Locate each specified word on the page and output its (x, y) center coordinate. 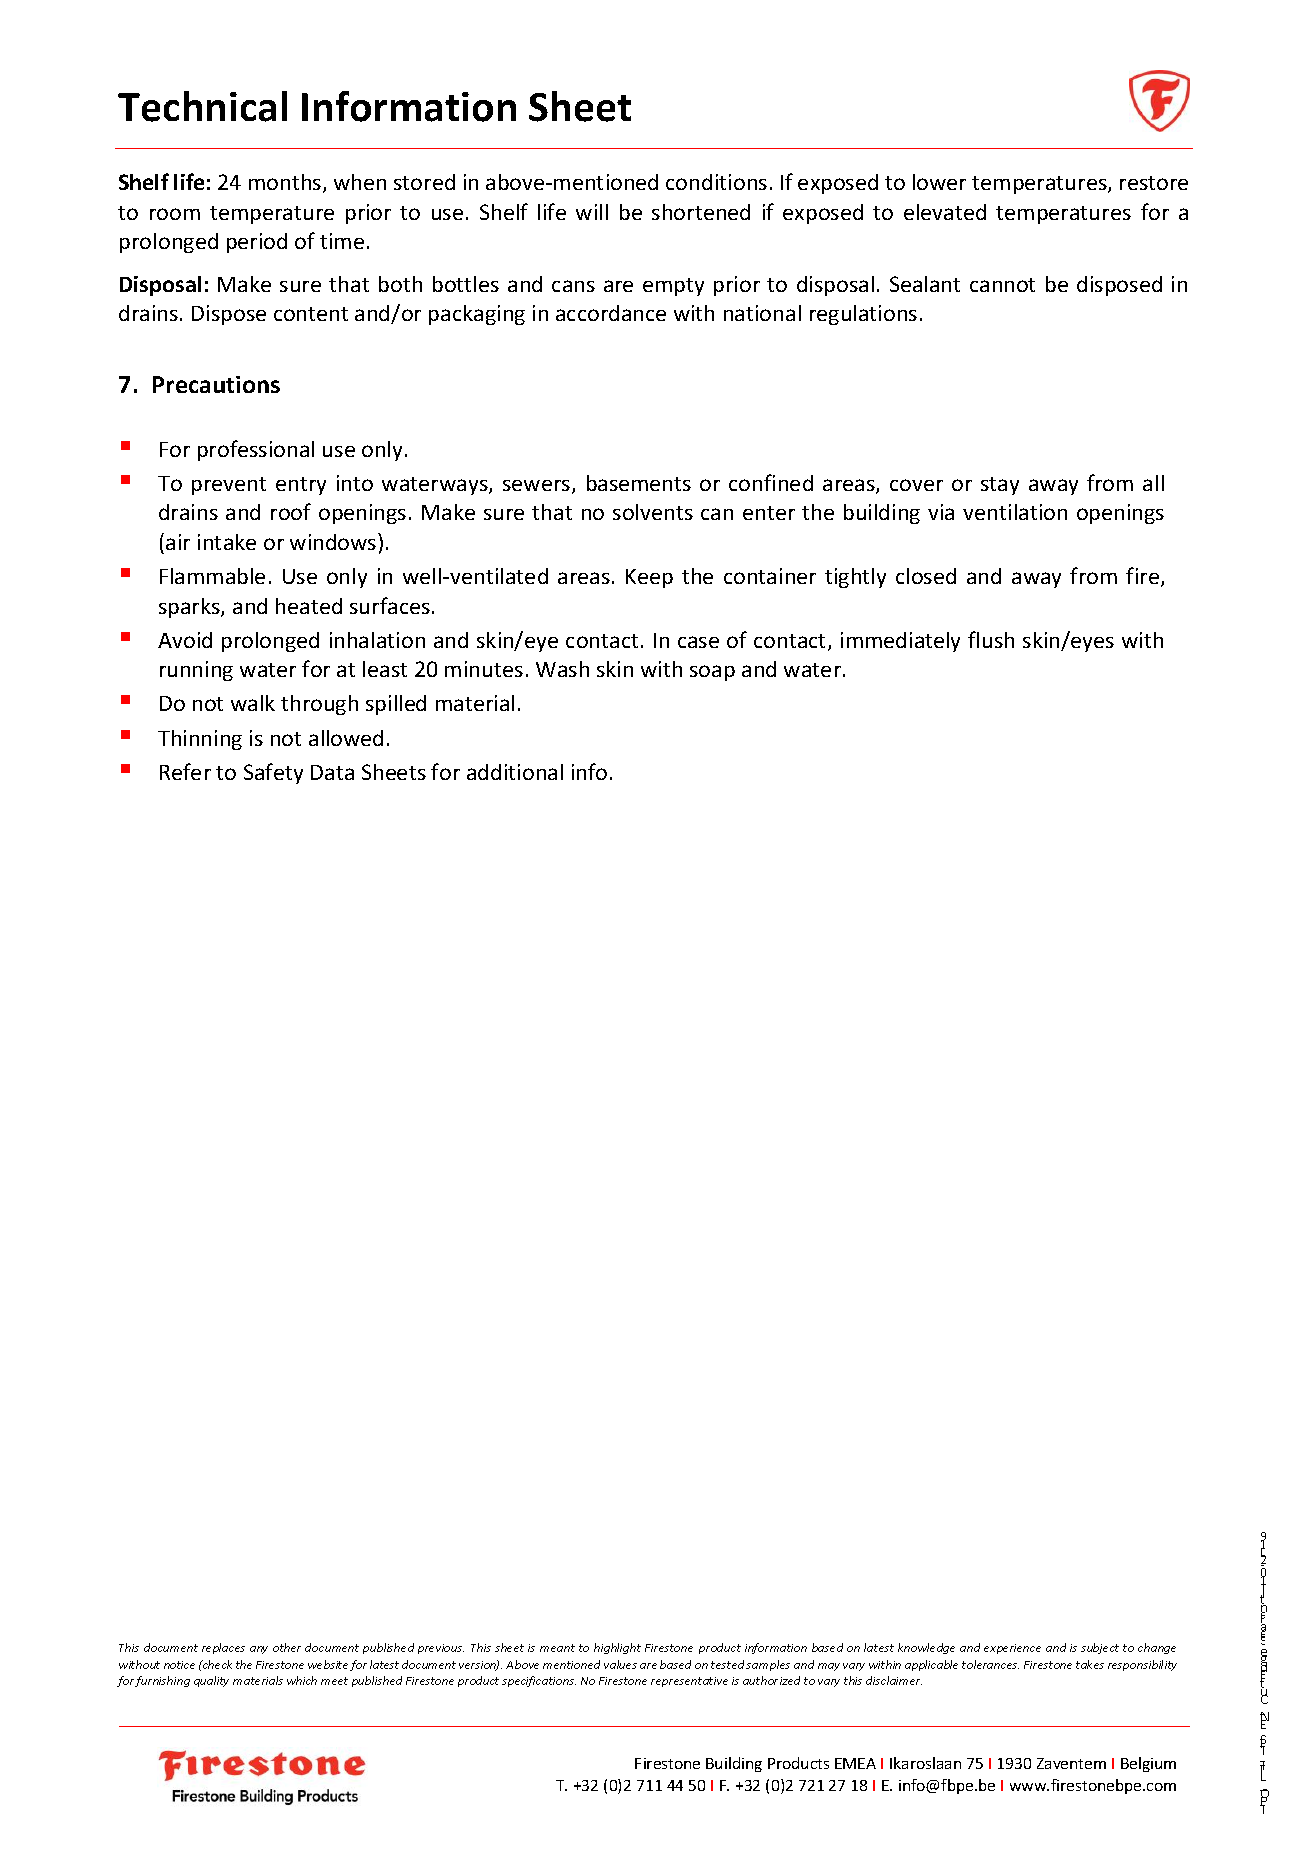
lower (939, 182)
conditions (716, 182)
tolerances (990, 1664)
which (302, 1680)
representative (689, 1682)
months (286, 183)
